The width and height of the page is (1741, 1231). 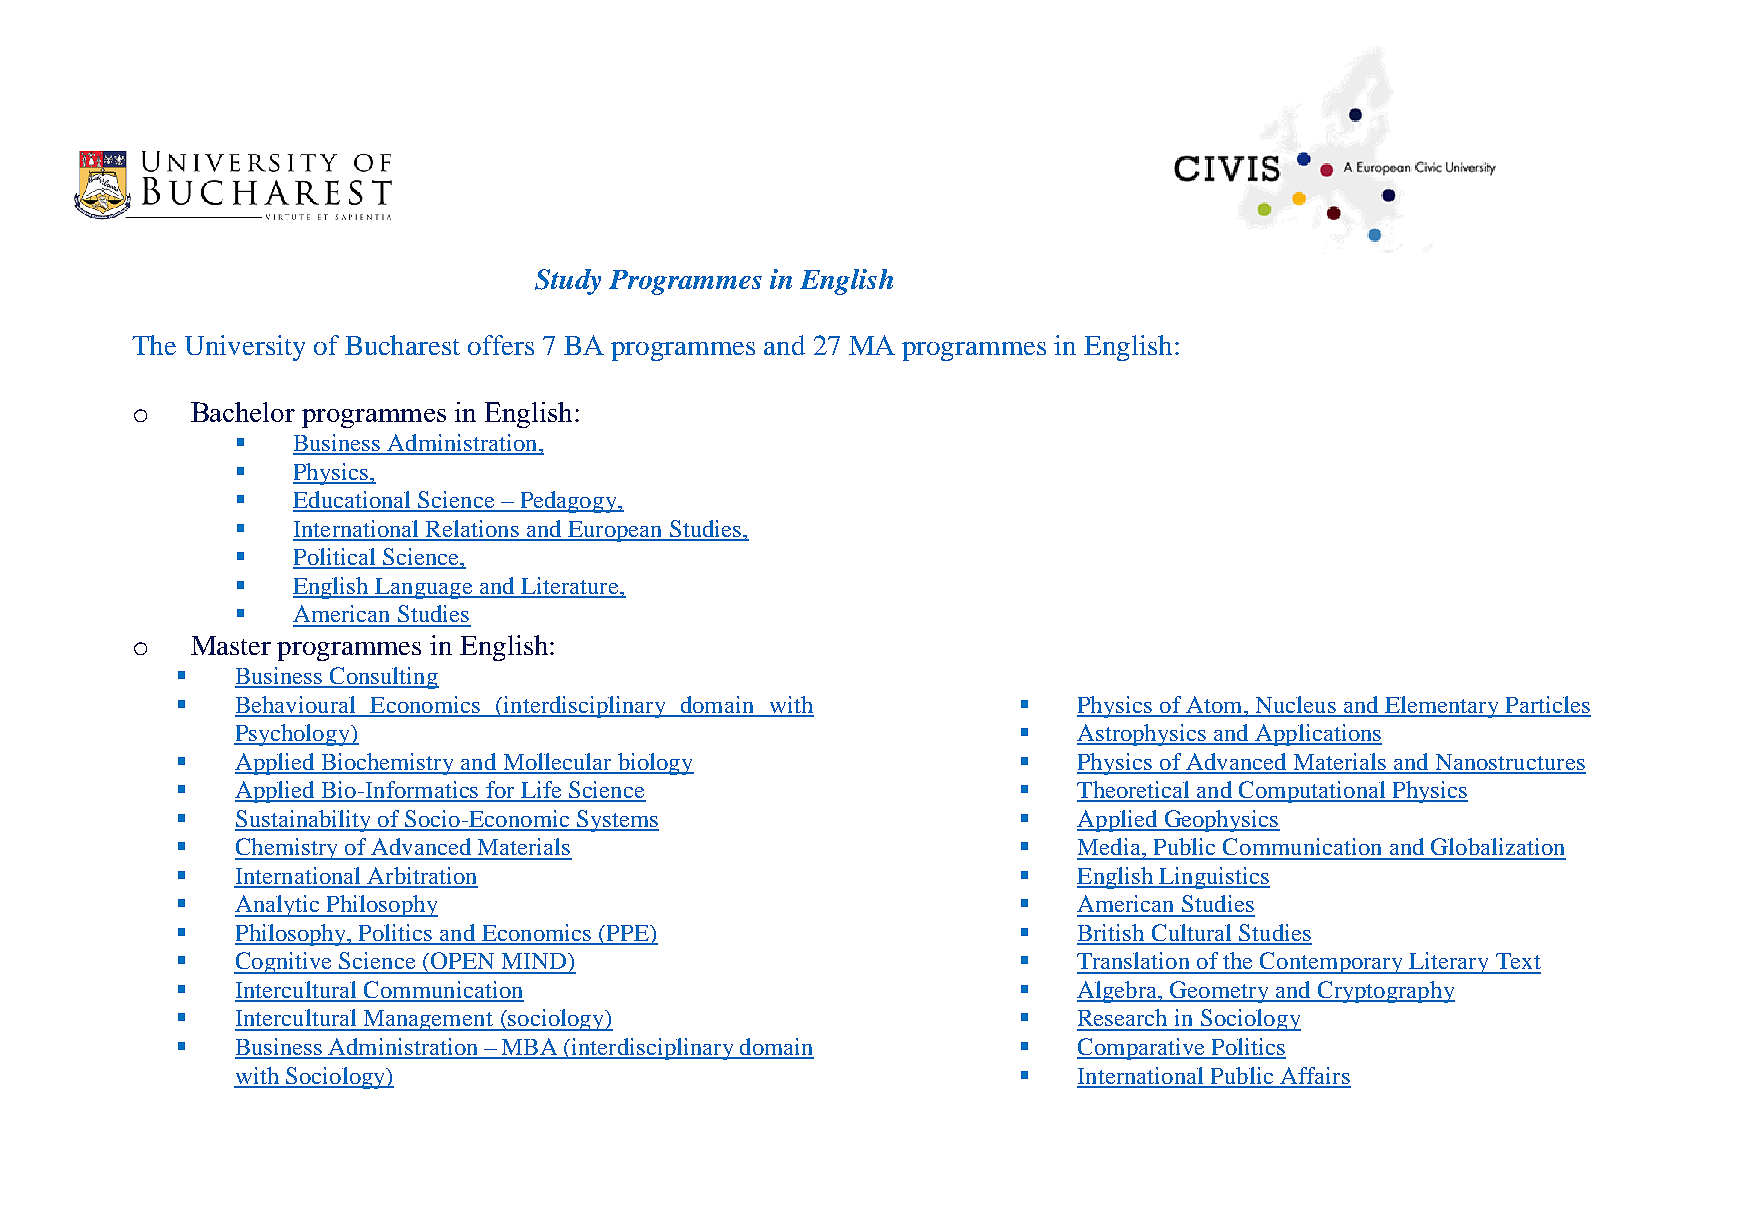 What do you see at coordinates (568, 282) in the page?
I see `Study` at bounding box center [568, 282].
